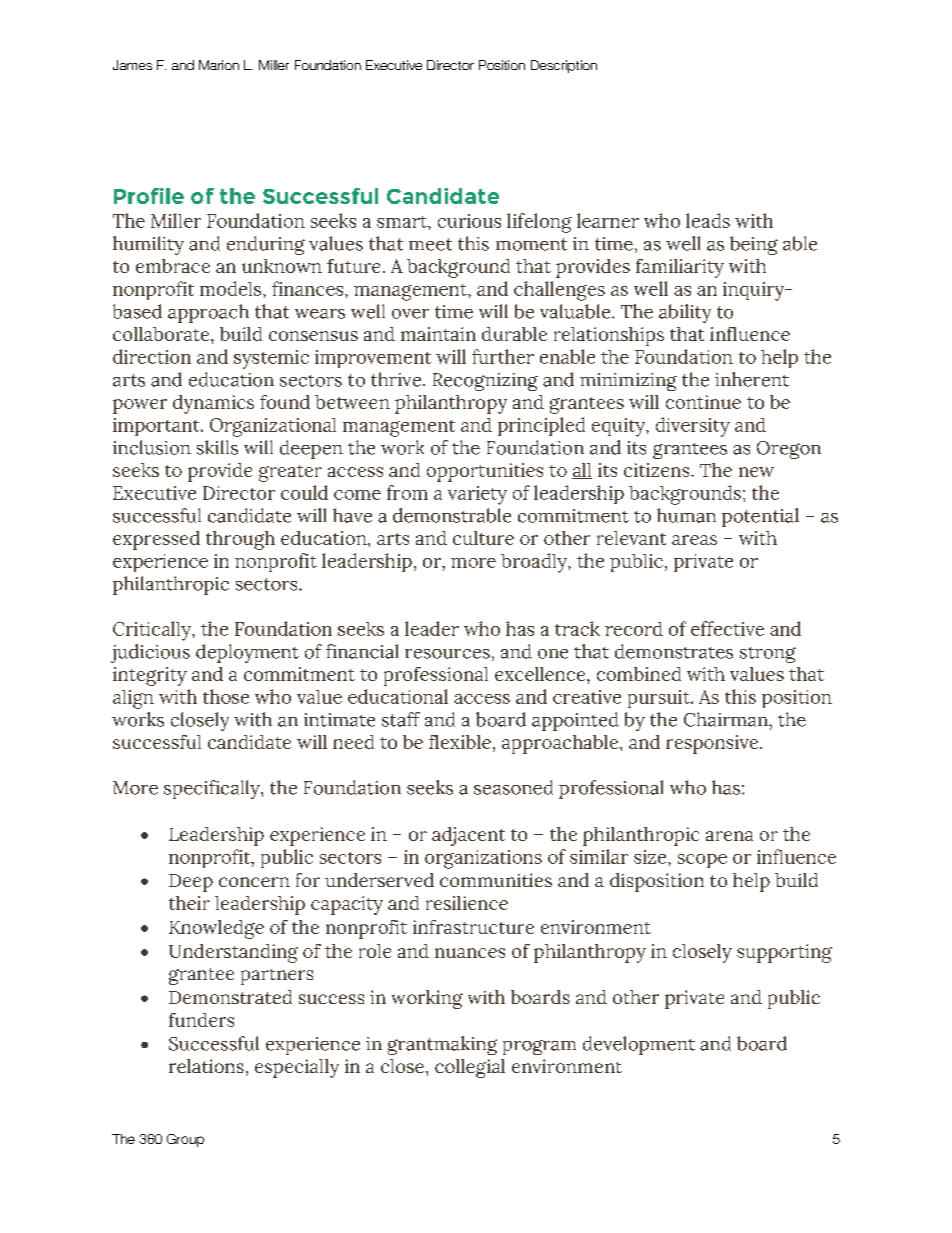 Image resolution: width=952 pixels, height=1233 pixels. What do you see at coordinates (564, 66) in the screenshot?
I see `Description` at bounding box center [564, 66].
